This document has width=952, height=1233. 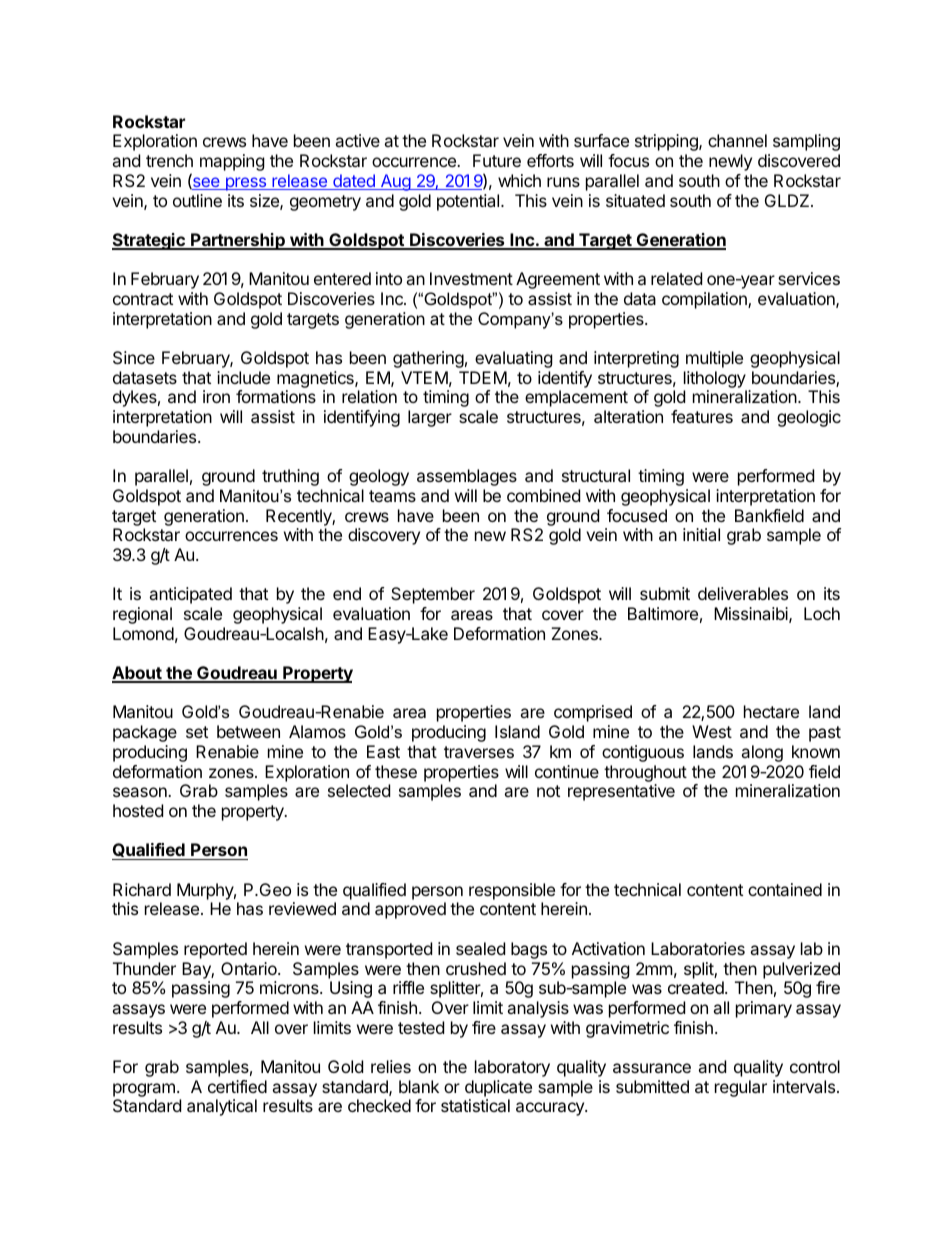 What do you see at coordinates (498, 1088) in the document?
I see `duplicate` at bounding box center [498, 1088].
